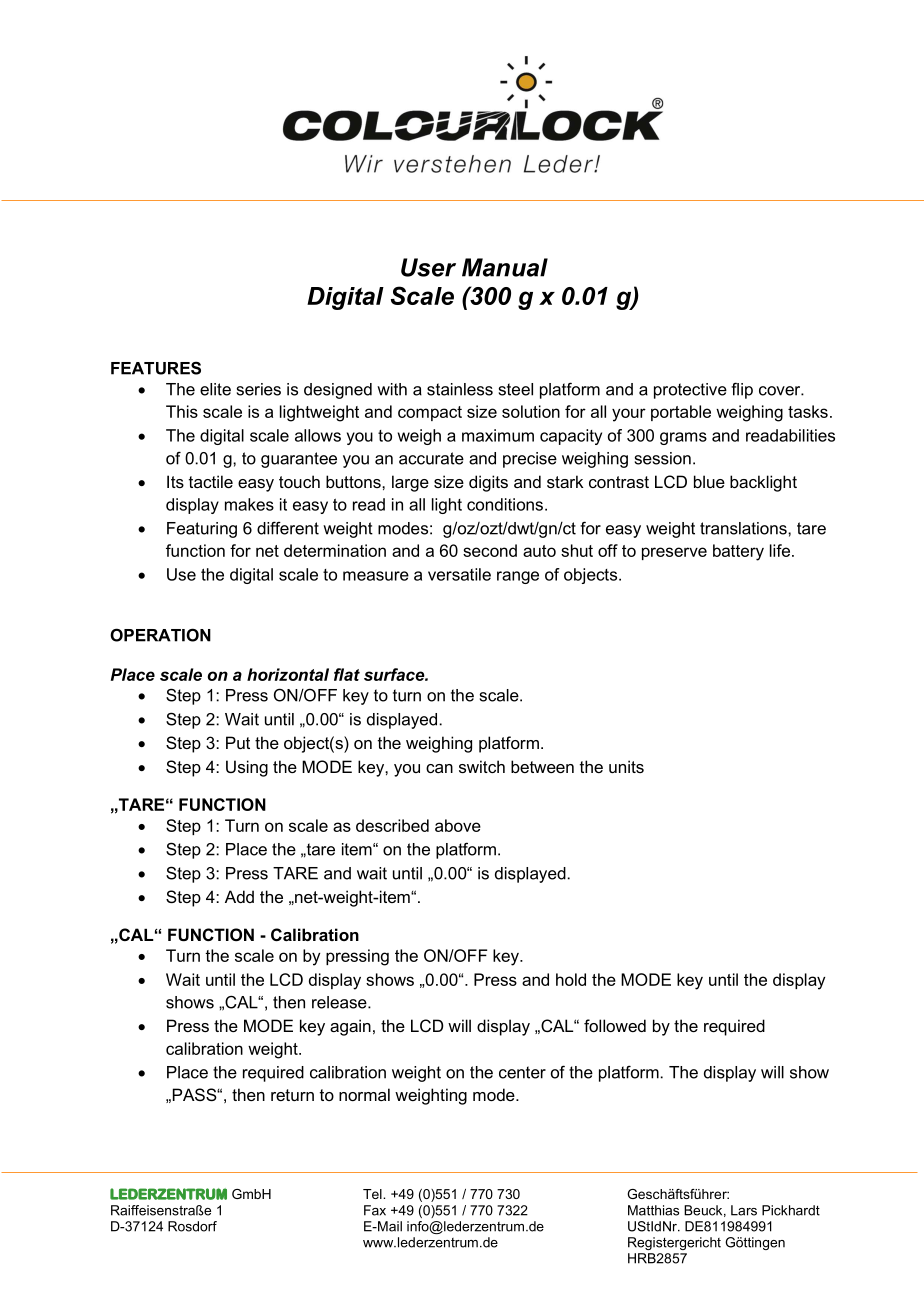 This screenshot has width=924, height=1308. Describe the element at coordinates (742, 390) in the screenshot. I see `flip` at that location.
